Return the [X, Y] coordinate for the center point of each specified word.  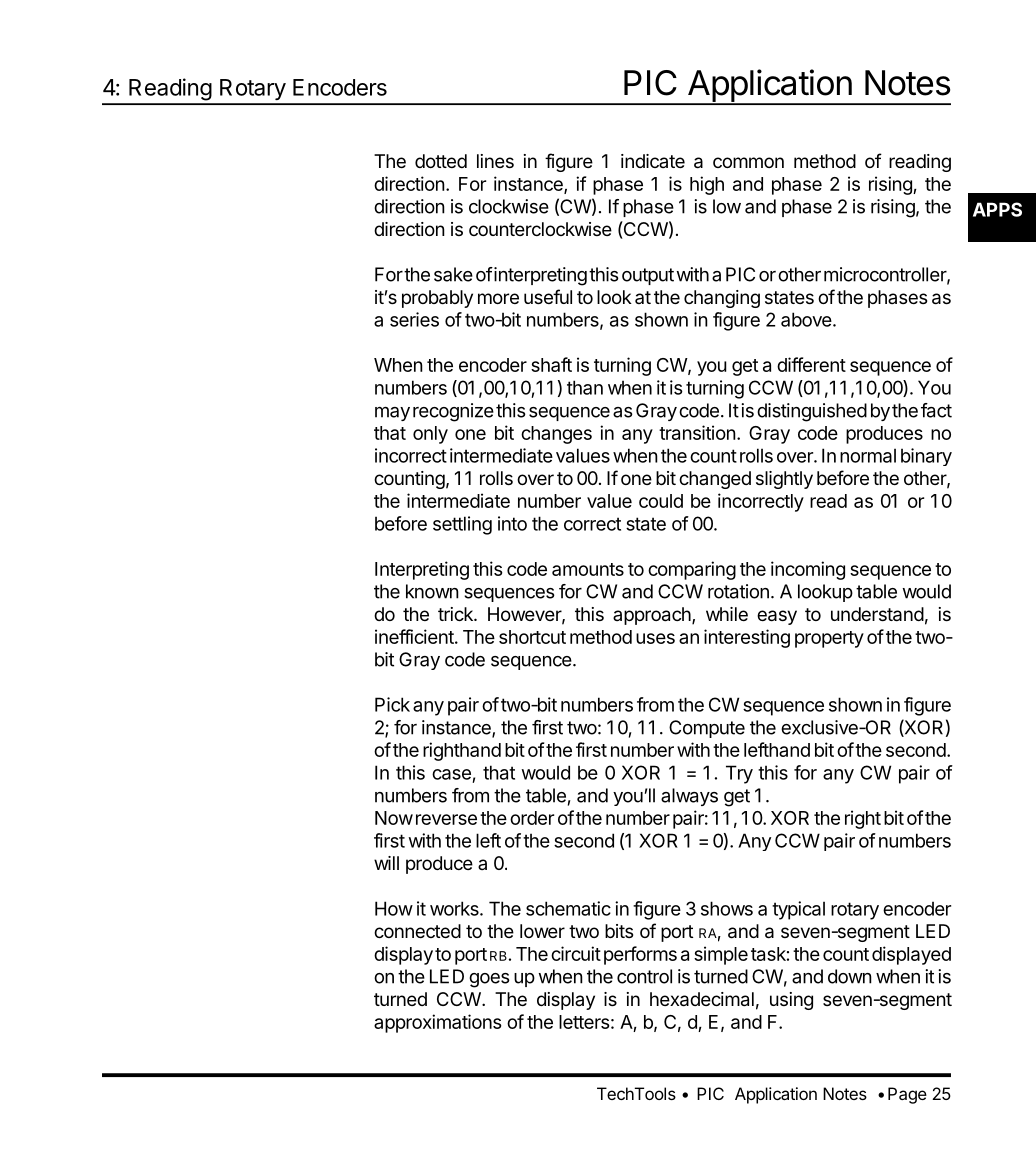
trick [456, 614]
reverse [446, 819]
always [689, 797]
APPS [997, 209]
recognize [453, 412]
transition [697, 432]
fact [936, 410]
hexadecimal [702, 999]
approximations [438, 1023]
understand [877, 614]
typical [798, 910]
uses [655, 638]
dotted [441, 161]
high [707, 185]
